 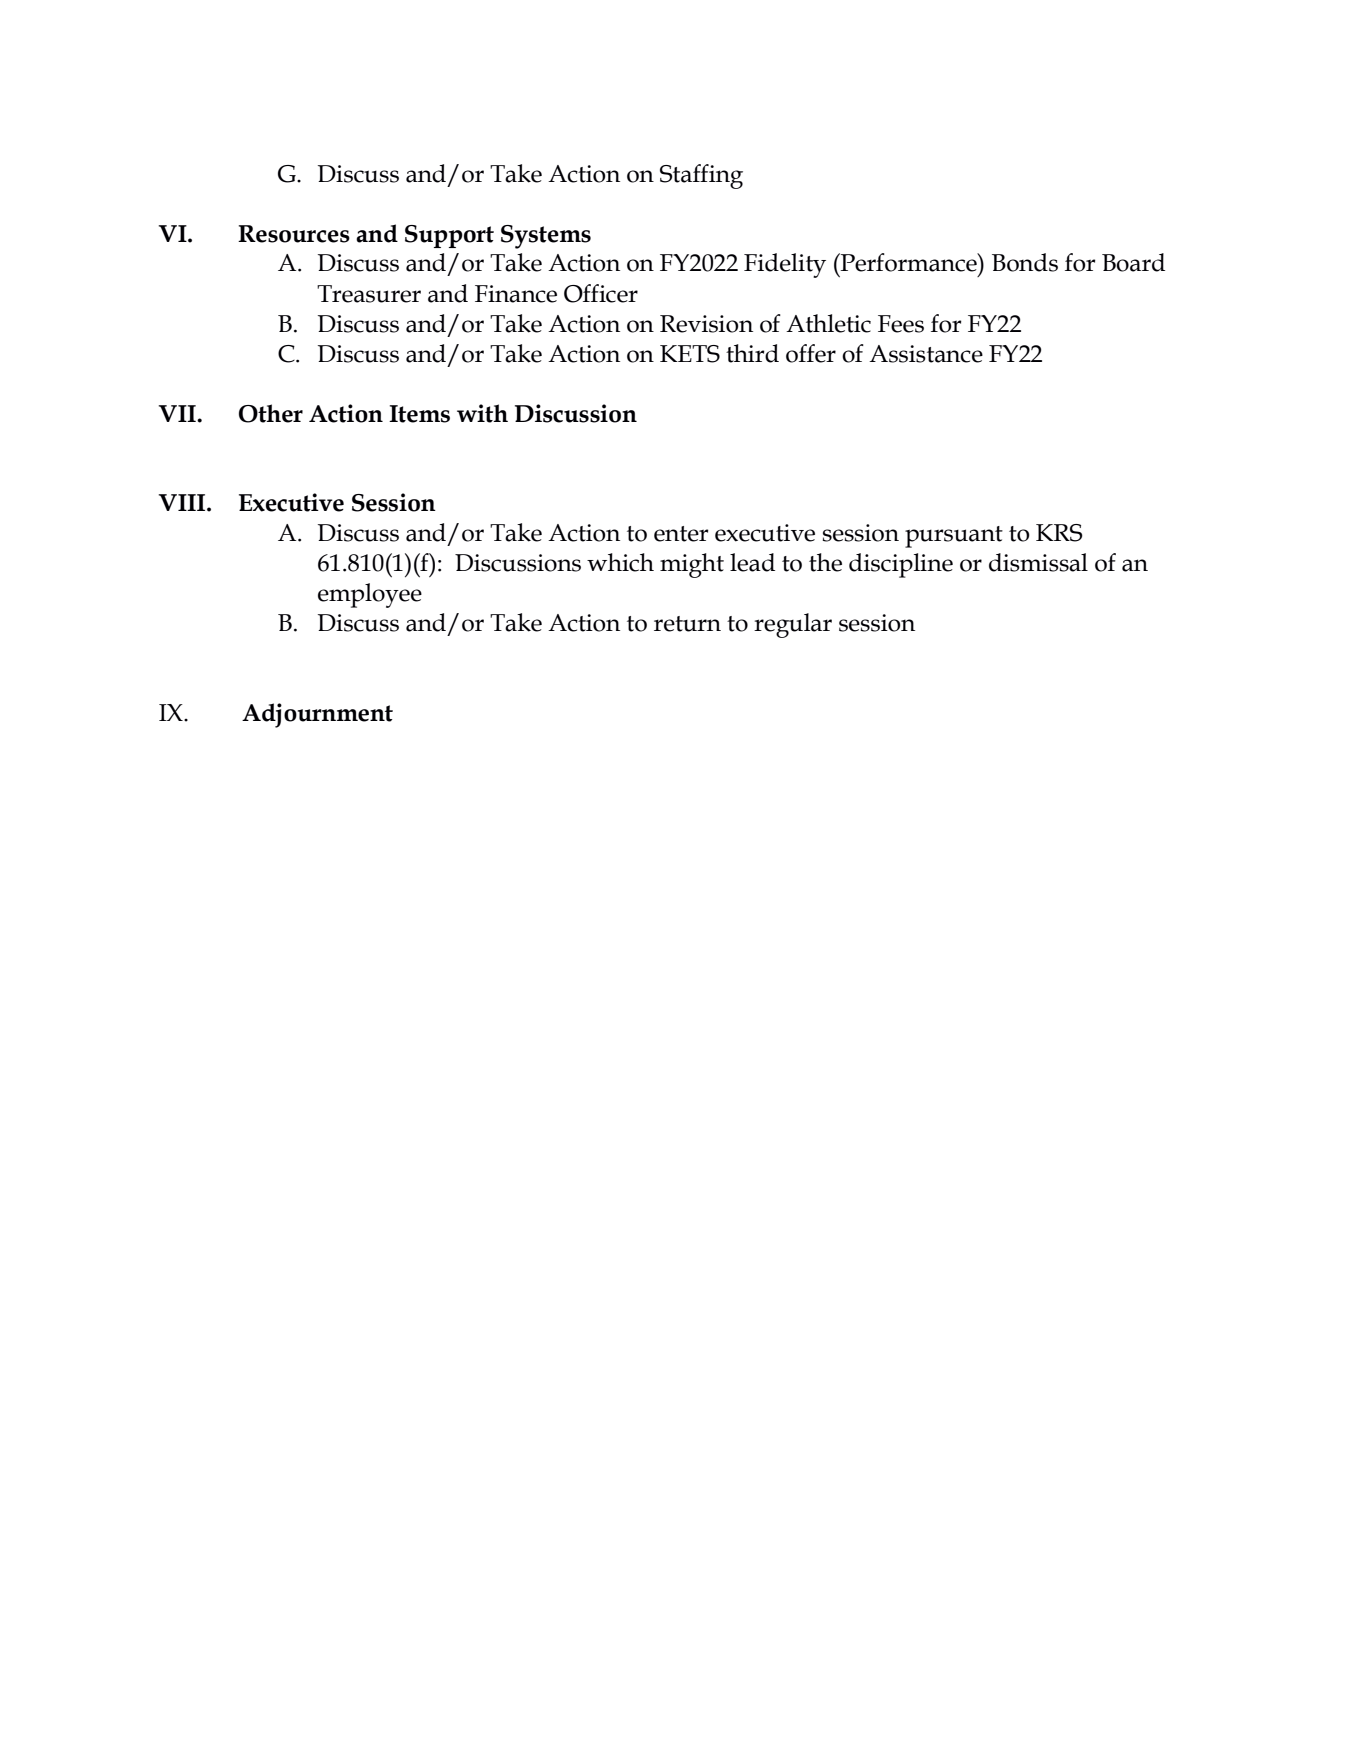 I want to click on employee, so click(x=370, y=595).
